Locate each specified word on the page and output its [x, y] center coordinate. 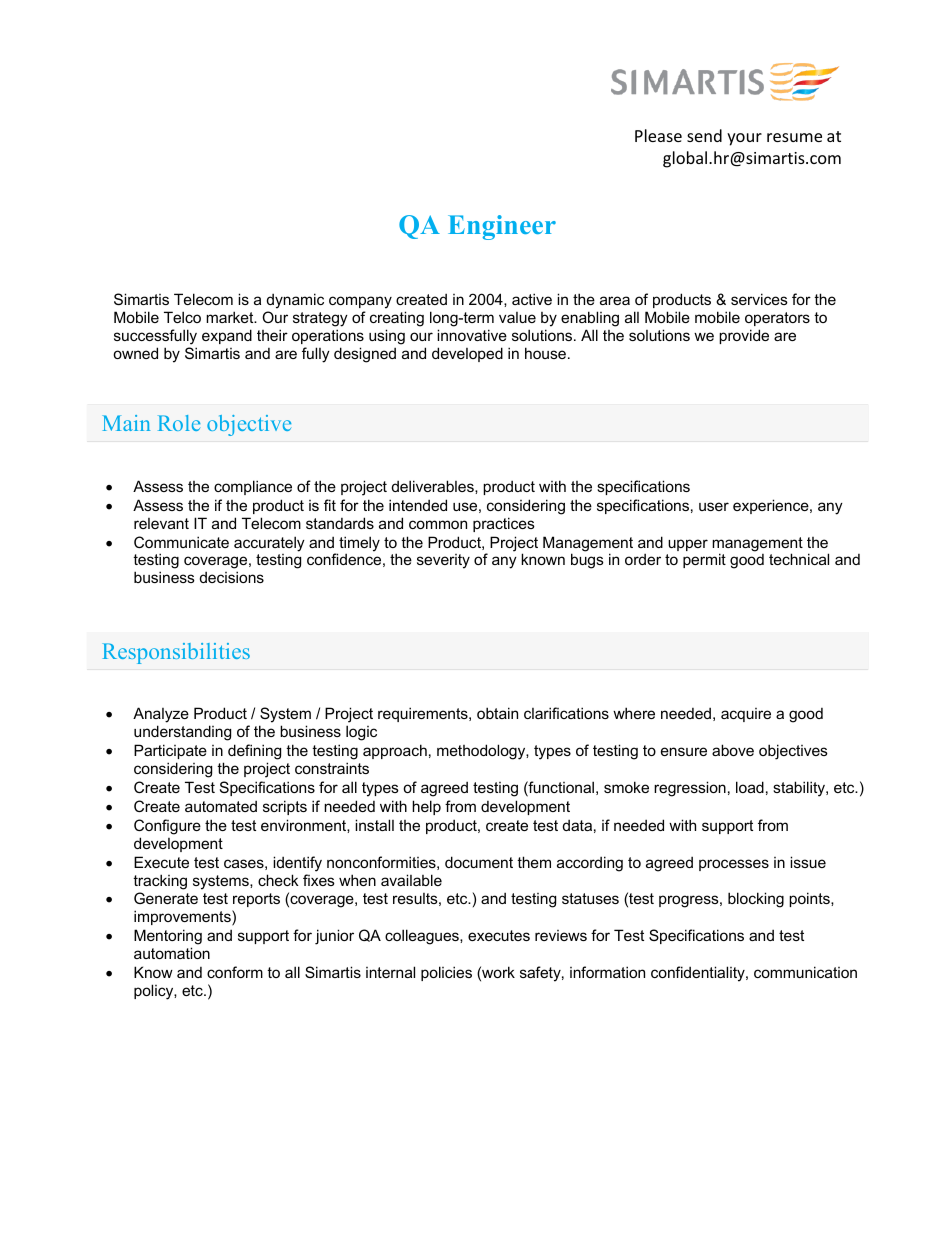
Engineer [502, 227]
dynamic [295, 302]
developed [467, 354]
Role [179, 423]
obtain [497, 713]
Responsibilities [176, 653]
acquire [746, 715]
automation [172, 953]
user [714, 506]
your [744, 139]
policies [446, 973]
